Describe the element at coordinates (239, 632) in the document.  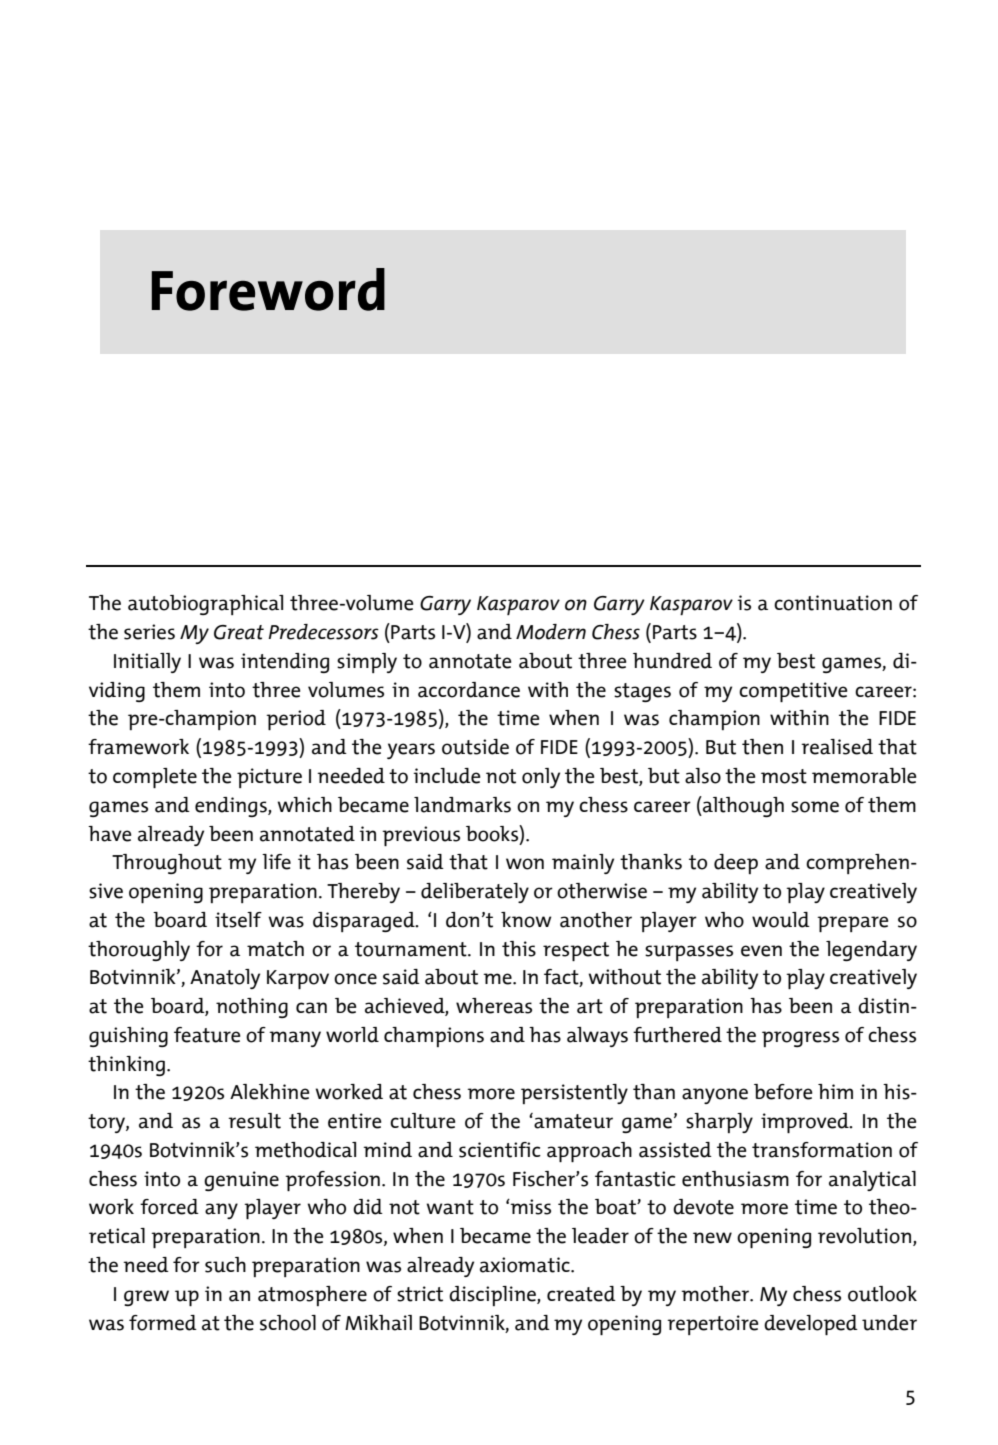
I see `Great` at that location.
